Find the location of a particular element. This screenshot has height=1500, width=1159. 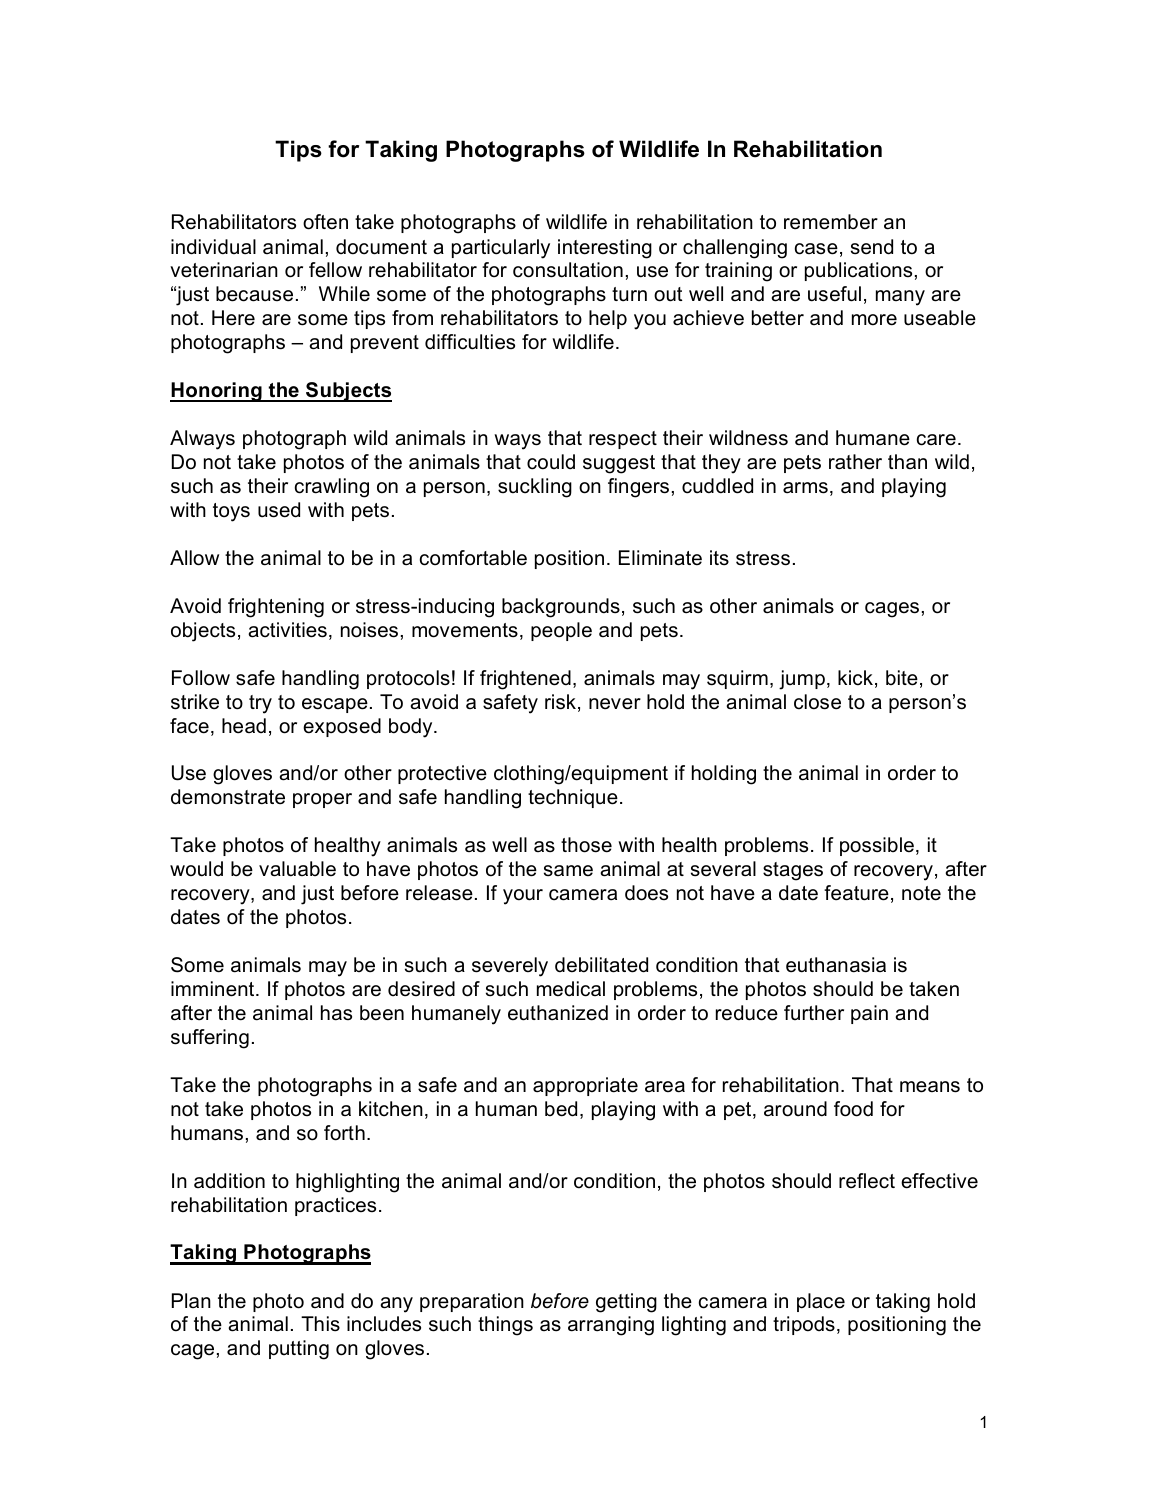

because is located at coordinates (254, 294).
